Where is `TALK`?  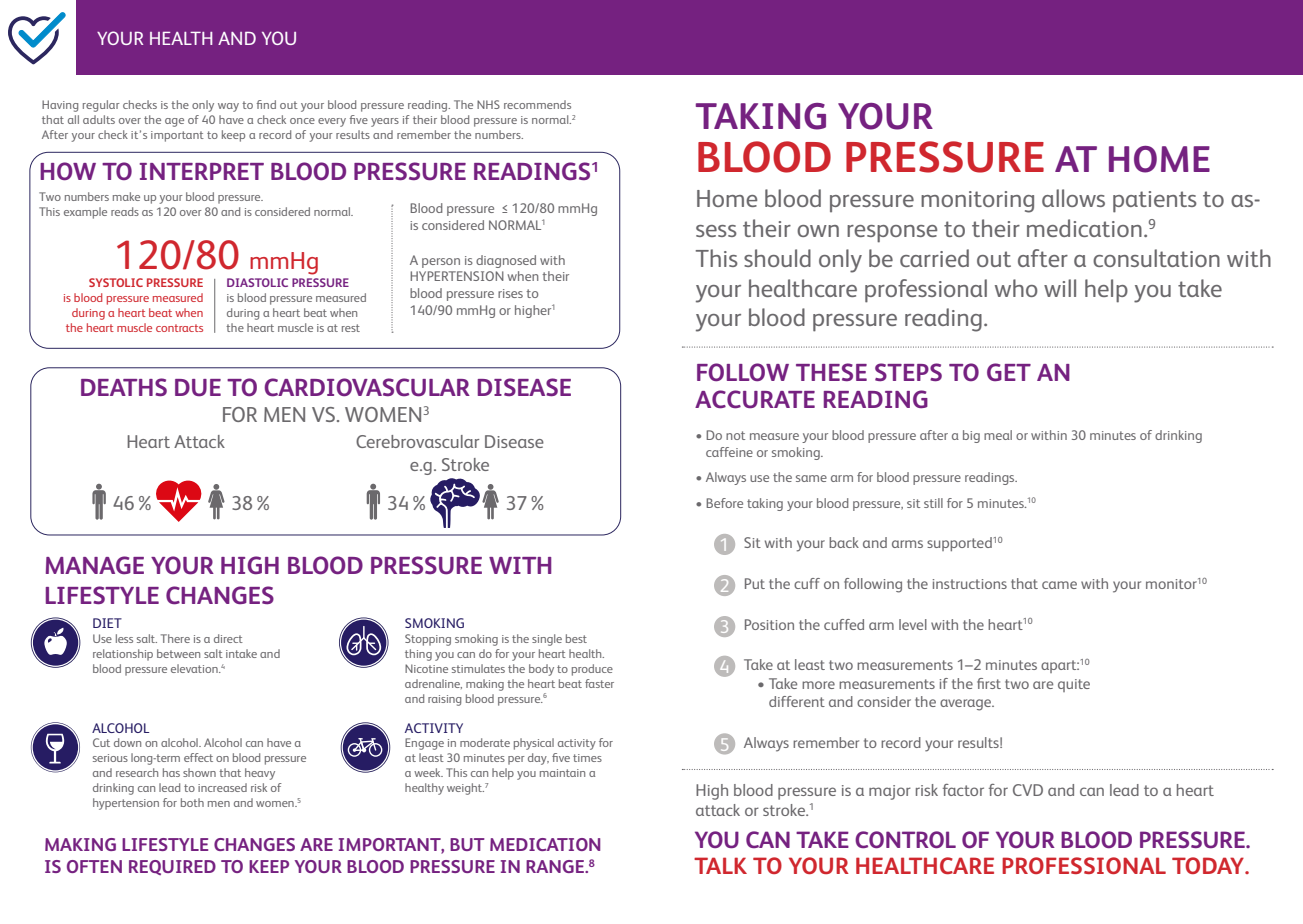 TALK is located at coordinates (720, 865).
